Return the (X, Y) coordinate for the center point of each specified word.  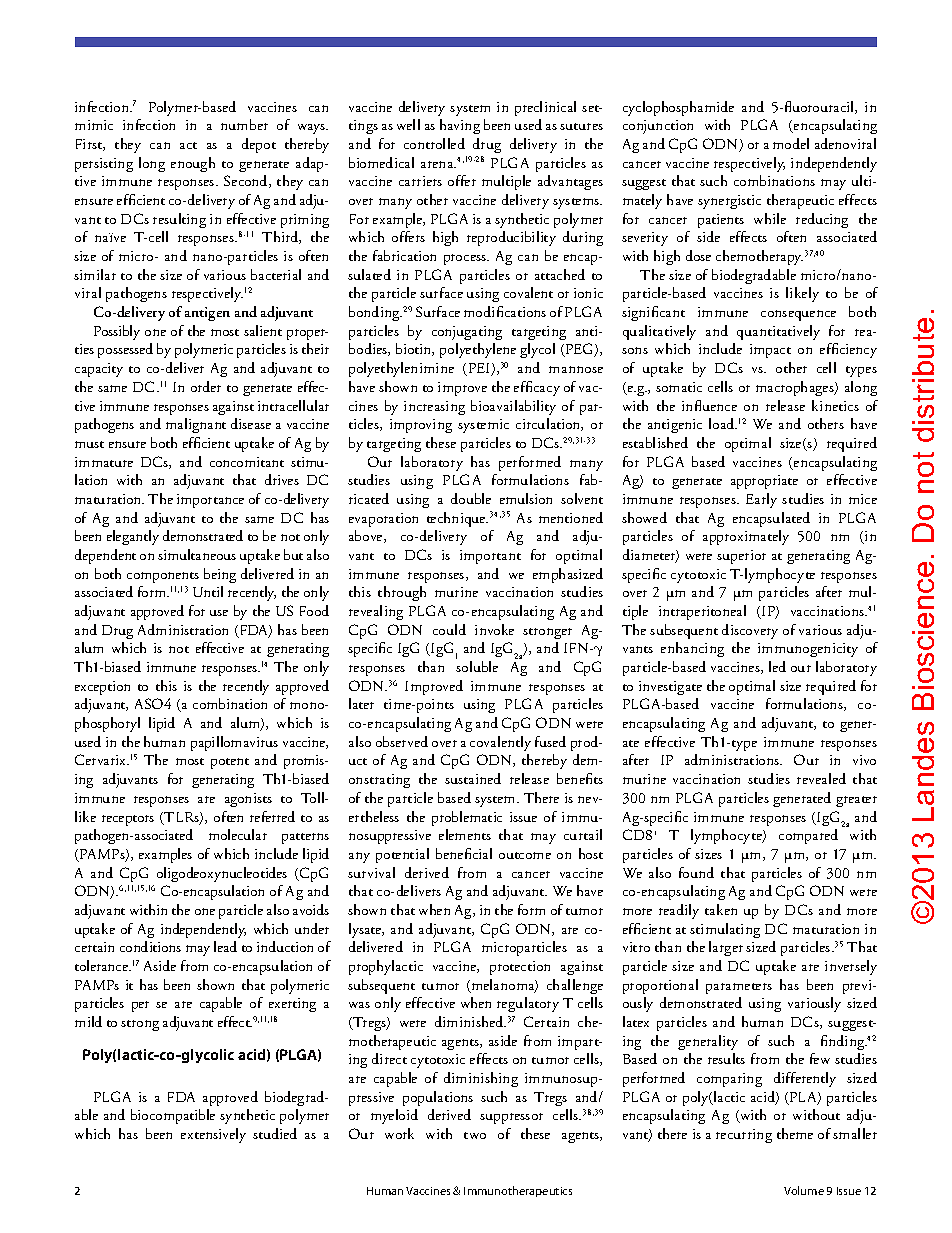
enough (193, 164)
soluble (477, 666)
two (475, 1135)
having (460, 126)
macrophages (796, 388)
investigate (670, 688)
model (791, 143)
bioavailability (513, 407)
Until (208, 591)
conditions (150, 946)
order (206, 386)
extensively (213, 1135)
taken (721, 909)
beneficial (464, 853)
